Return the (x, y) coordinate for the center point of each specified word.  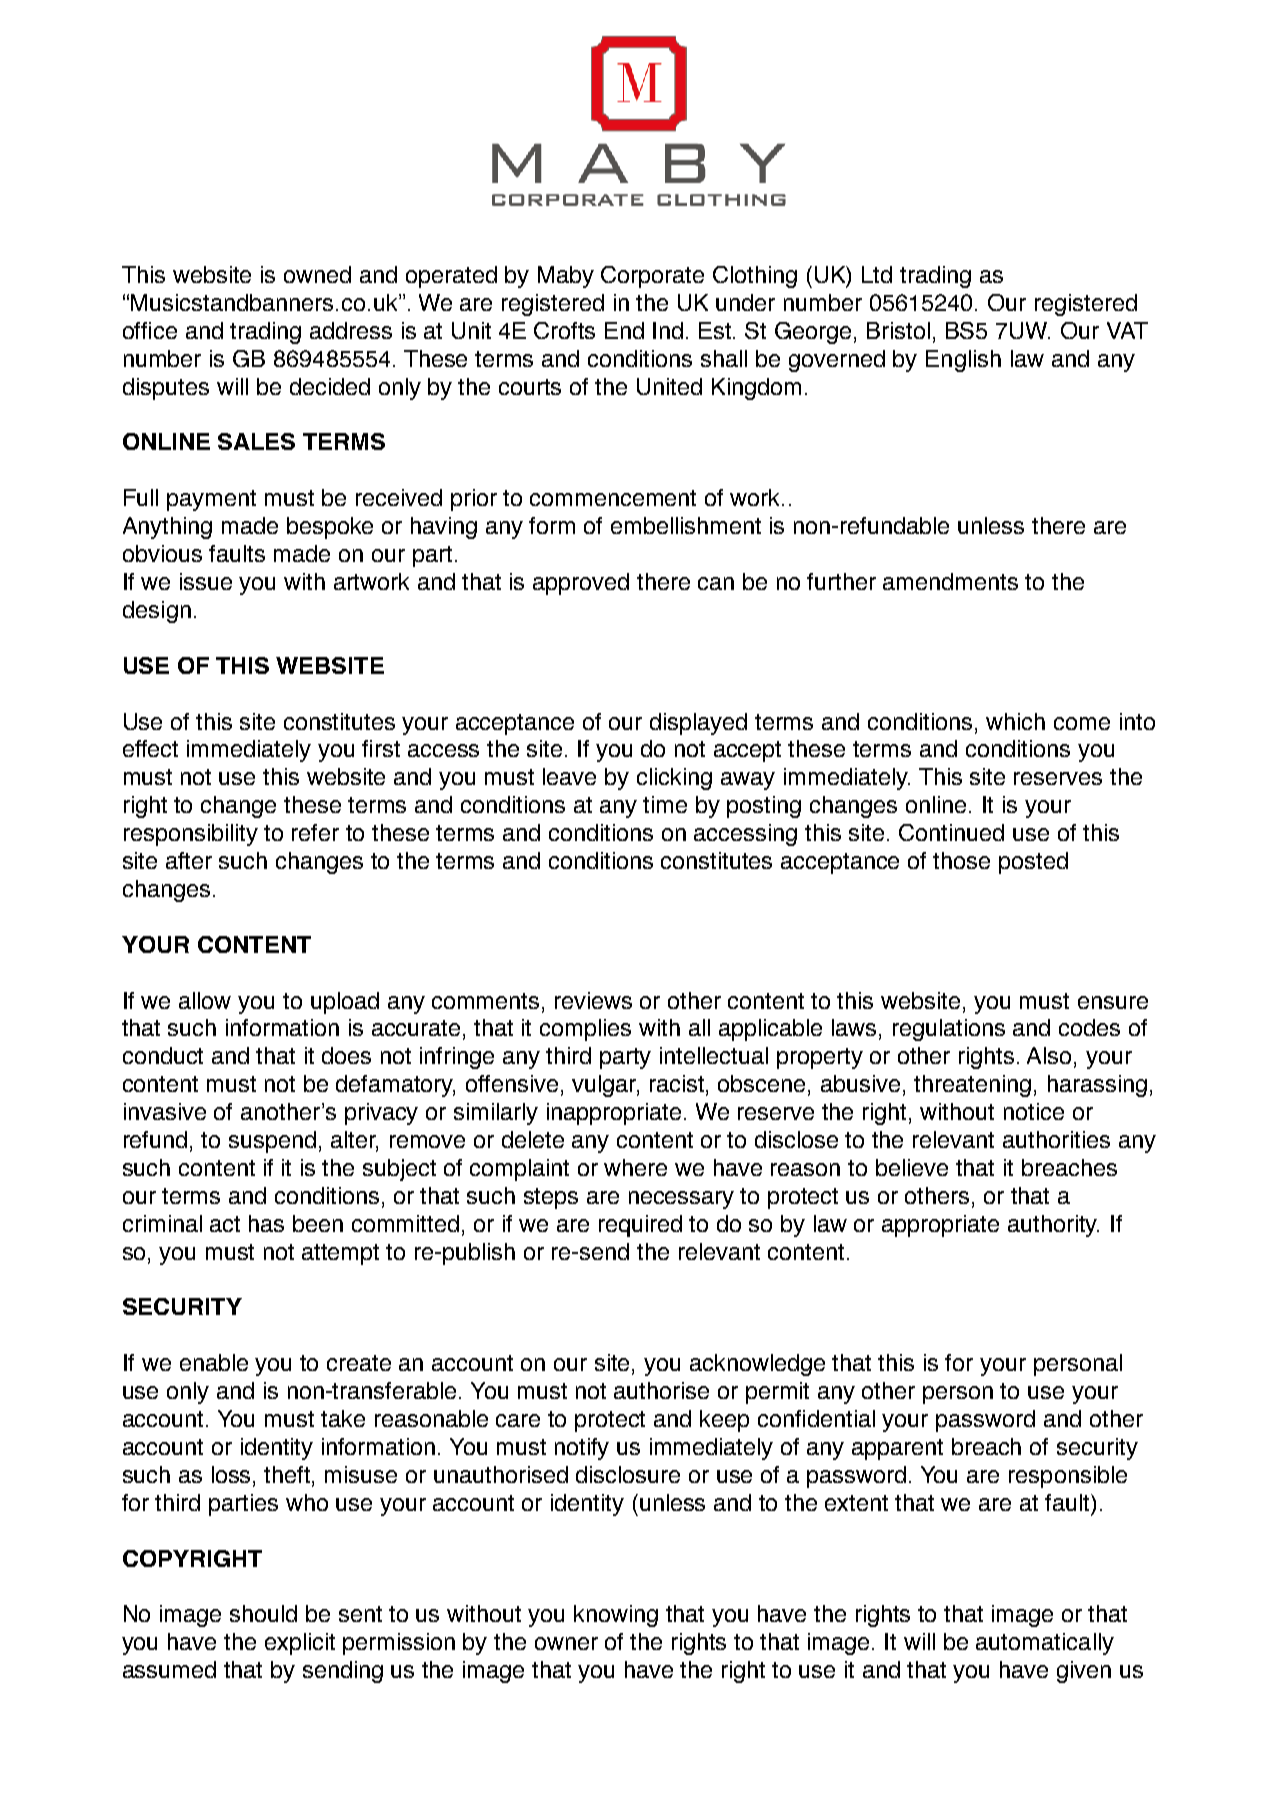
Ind (668, 330)
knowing (616, 1616)
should (263, 1613)
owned (317, 274)
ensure (1113, 1002)
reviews (593, 1000)
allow (205, 1000)
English (963, 361)
